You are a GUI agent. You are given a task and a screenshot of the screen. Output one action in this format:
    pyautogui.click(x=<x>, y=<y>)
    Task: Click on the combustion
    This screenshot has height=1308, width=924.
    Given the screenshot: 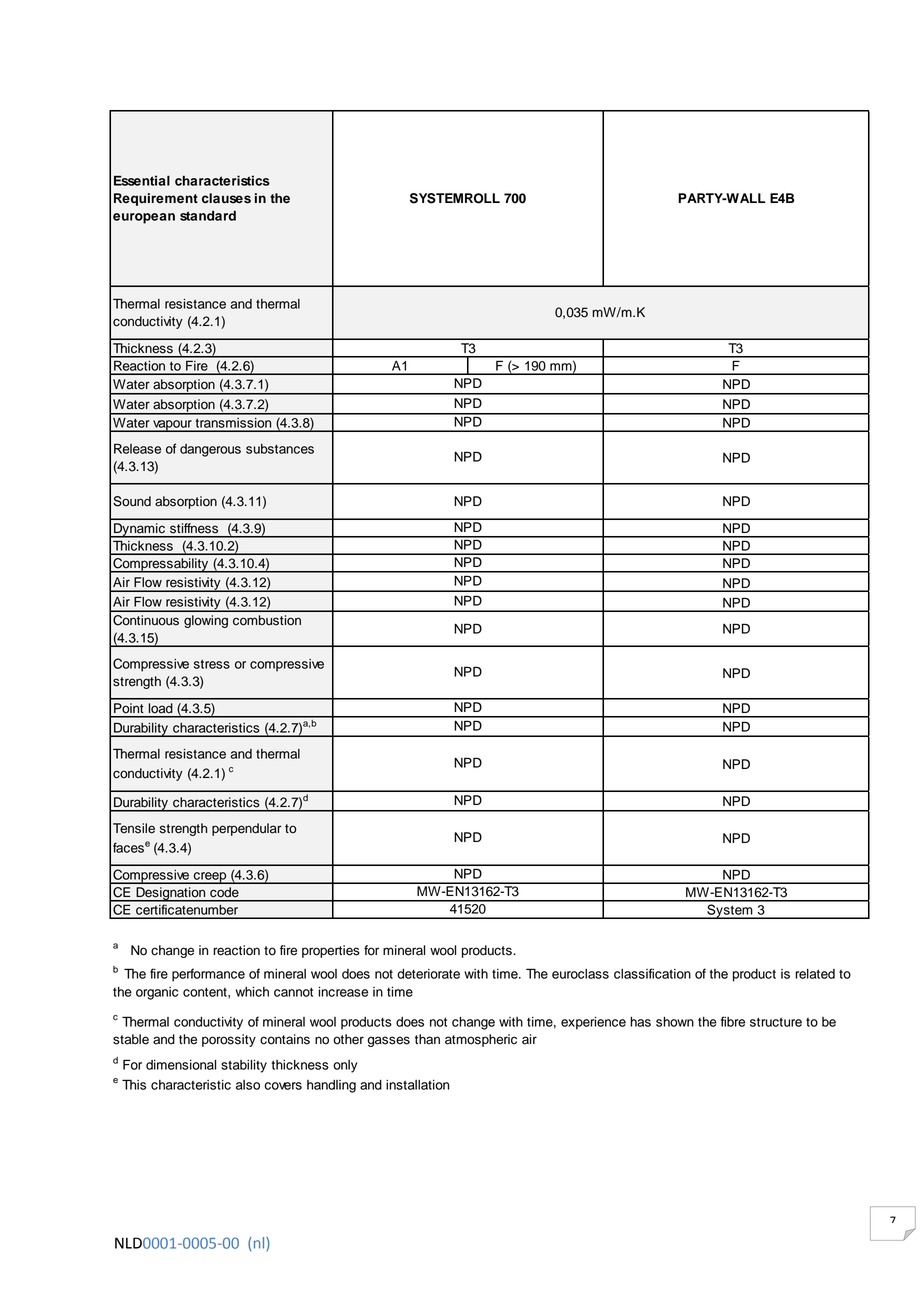 What is the action you would take?
    pyautogui.click(x=267, y=620)
